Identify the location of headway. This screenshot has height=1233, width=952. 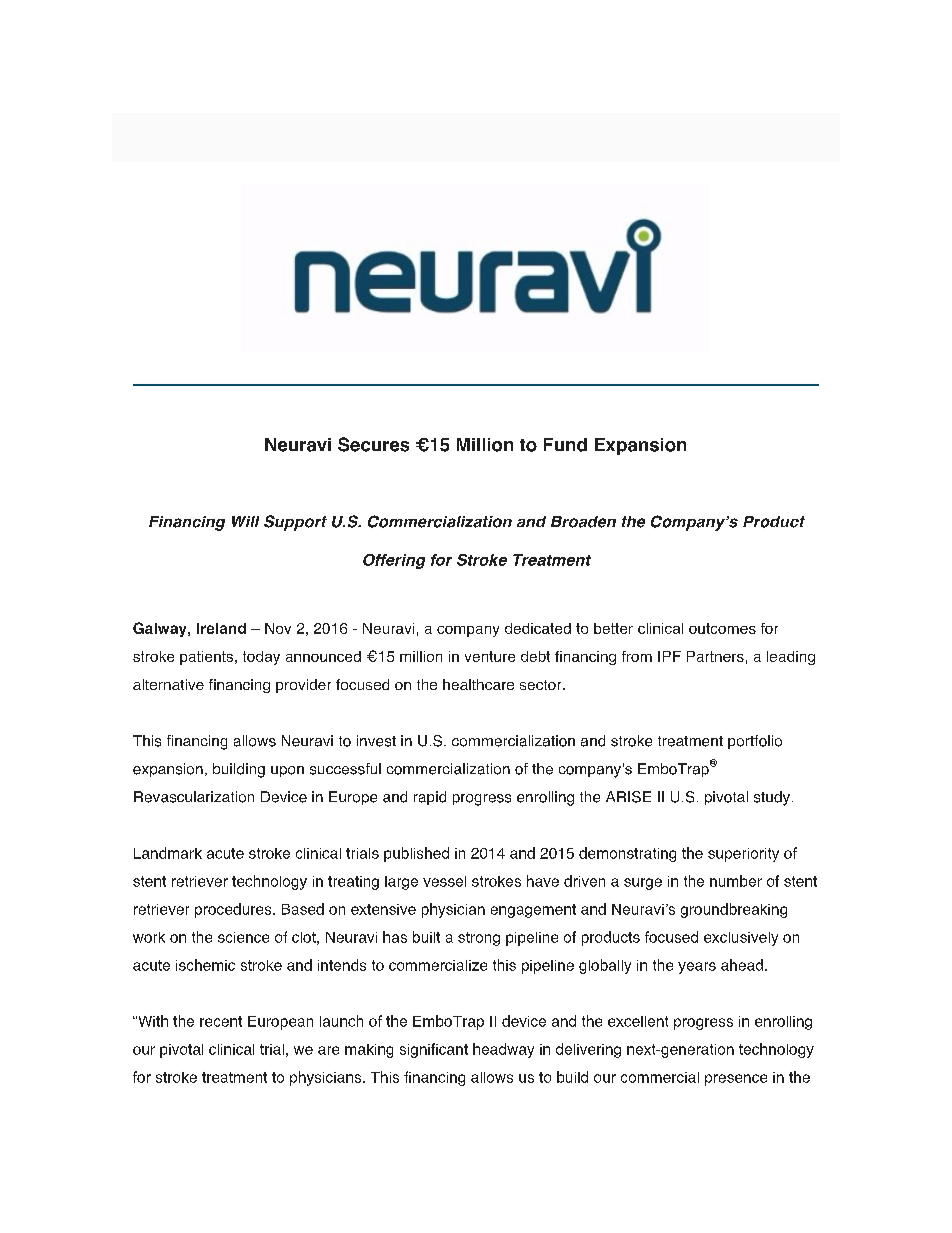
(503, 1050).
